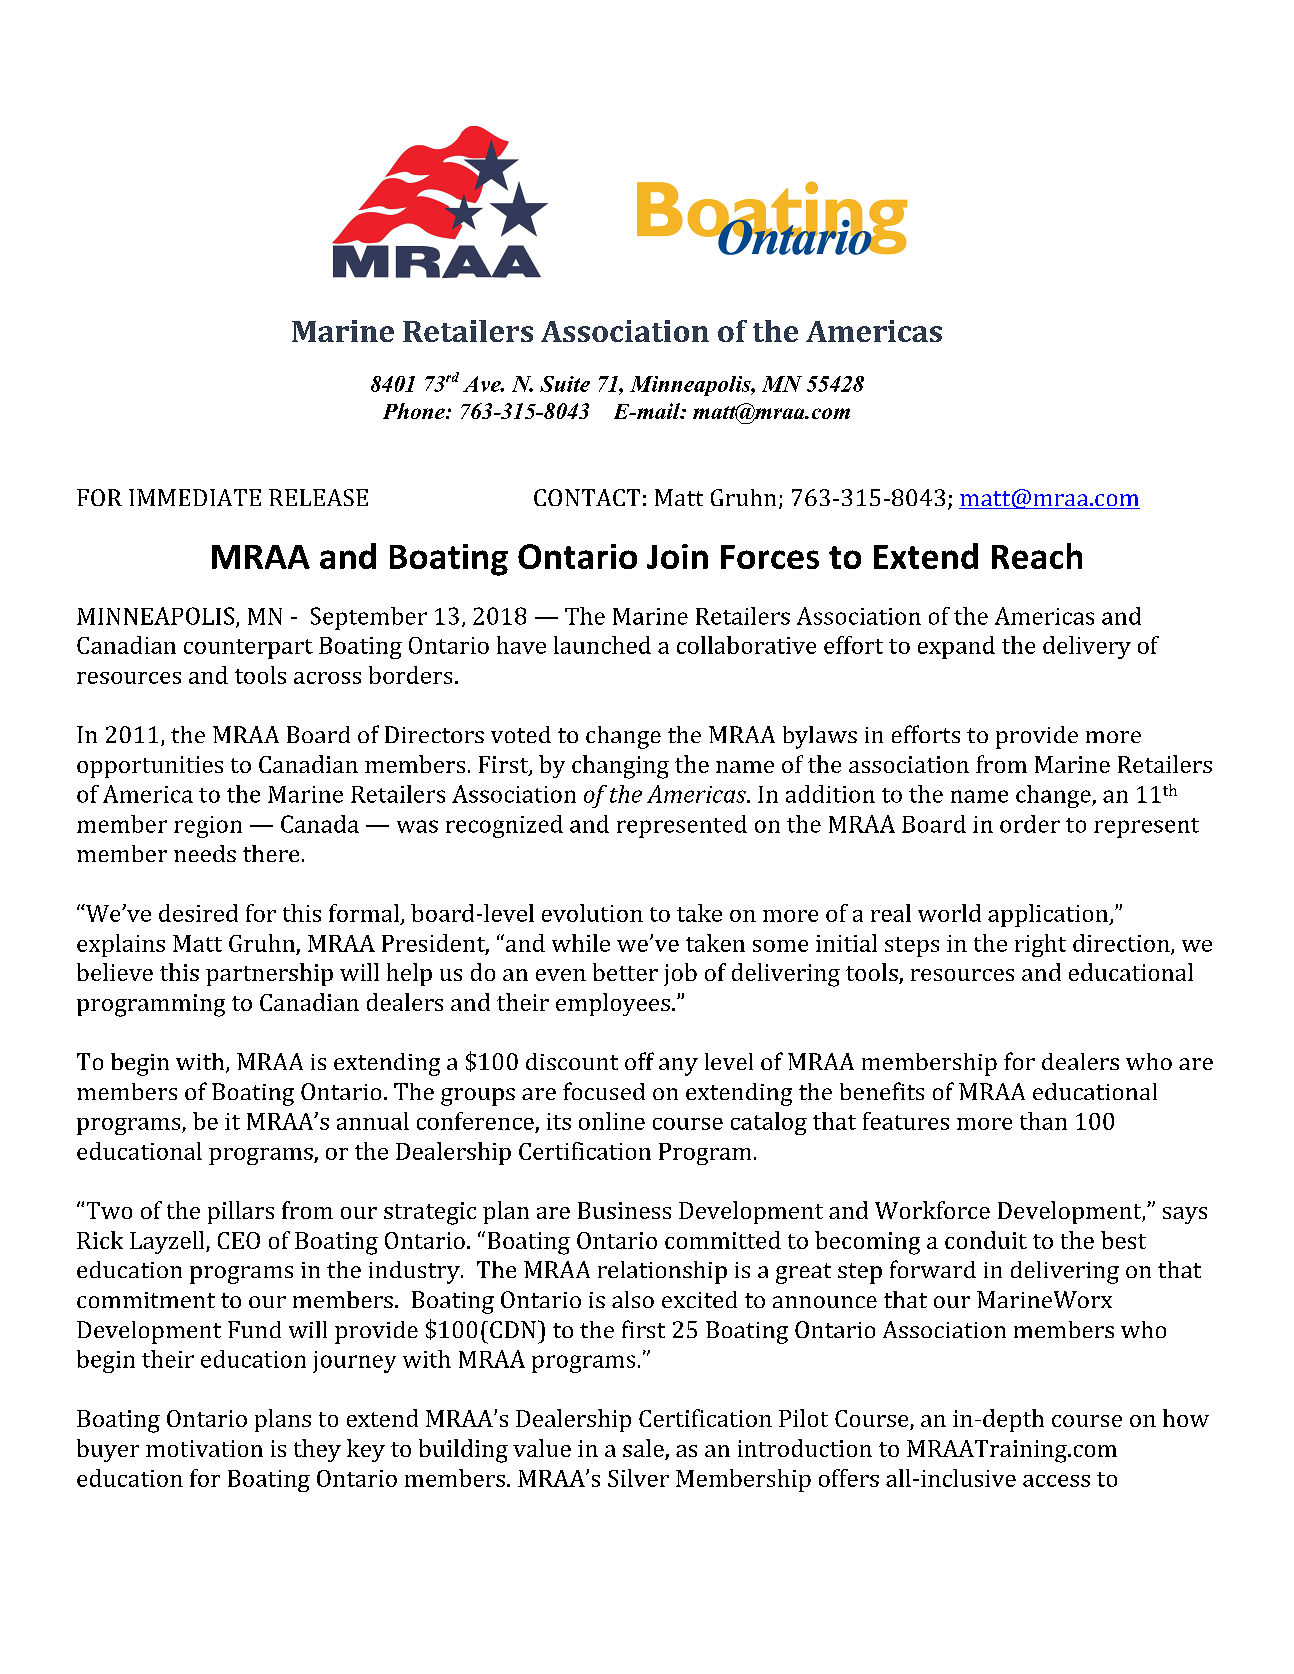 Image resolution: width=1294 pixels, height=1674 pixels. Describe the element at coordinates (1037, 556) in the page. I see `Reach` at that location.
